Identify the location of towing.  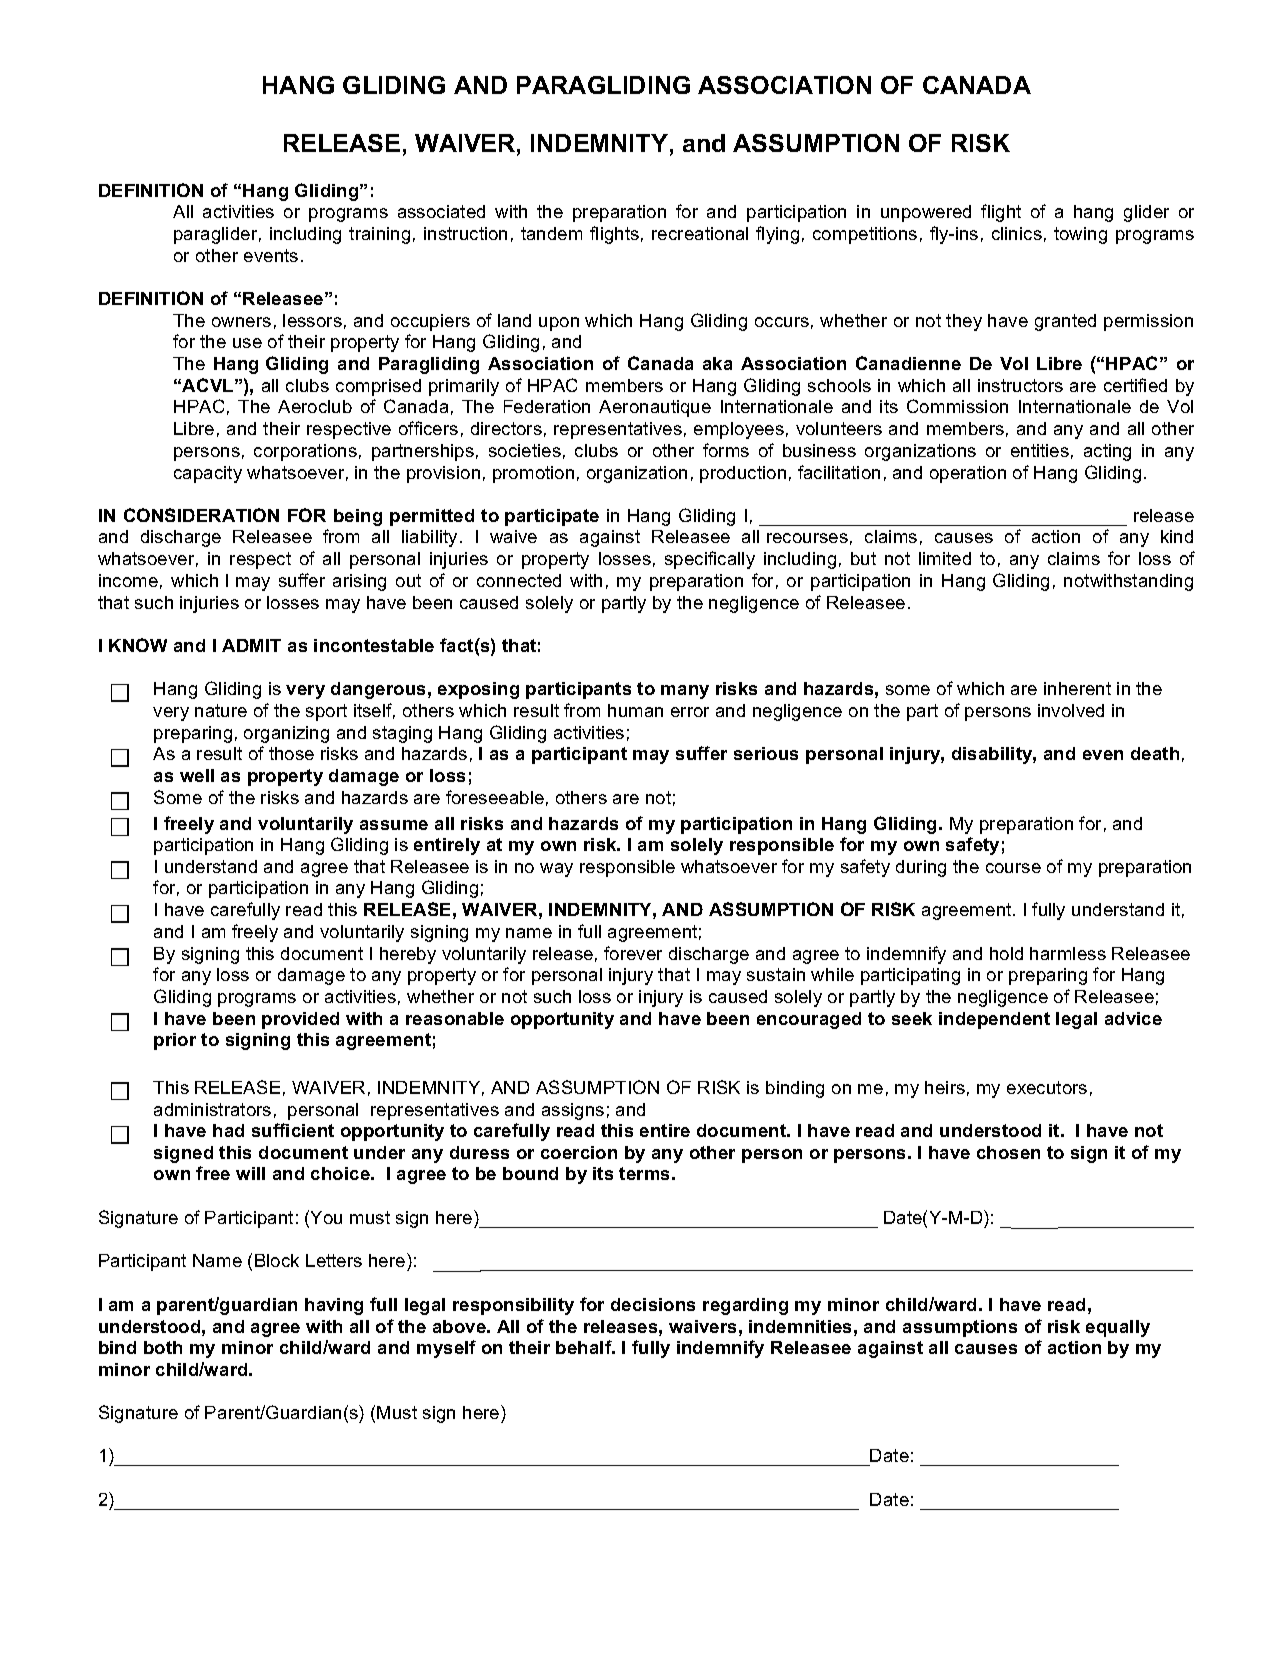
(1080, 235).
